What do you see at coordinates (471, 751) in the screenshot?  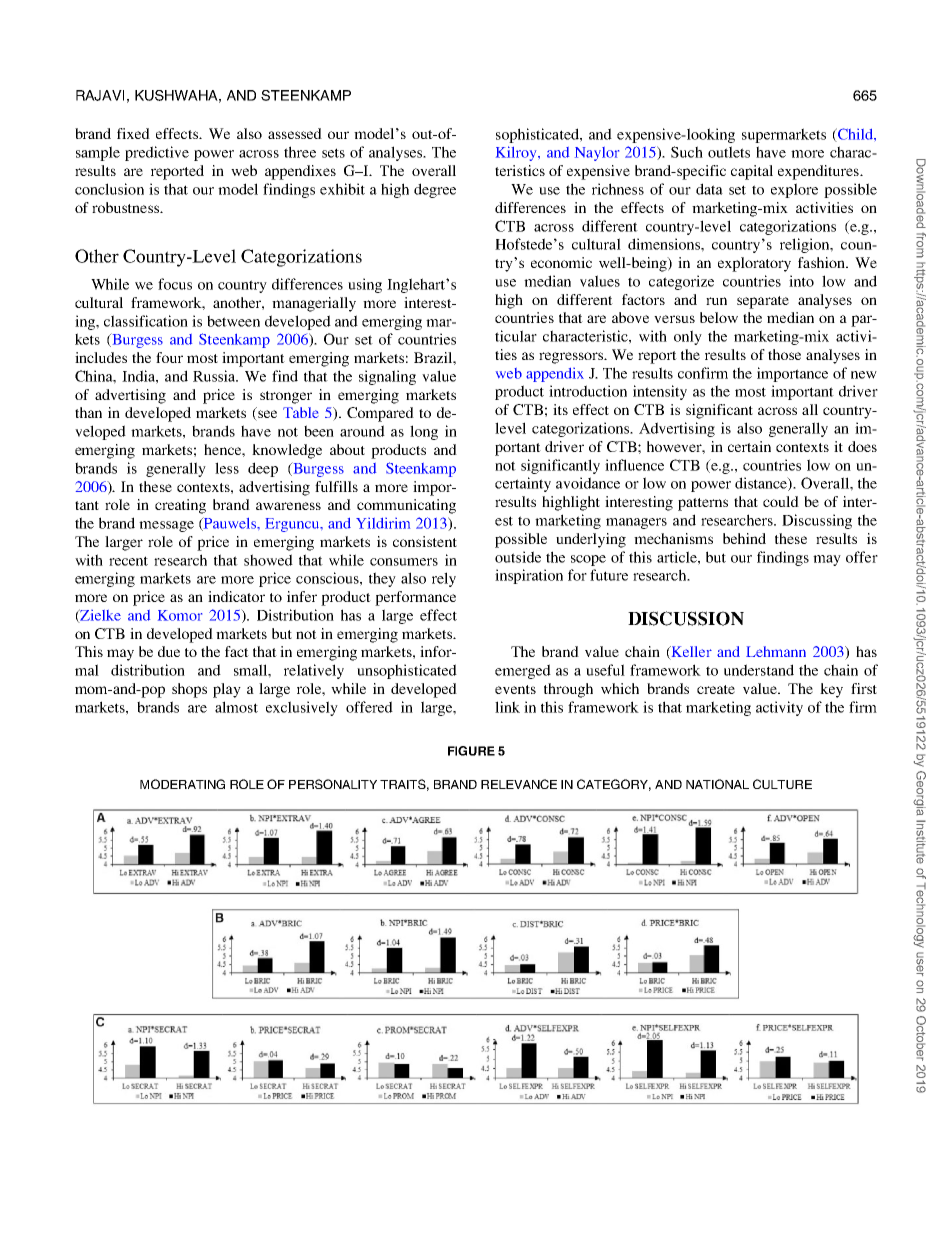 I see `FIGURE` at bounding box center [471, 751].
